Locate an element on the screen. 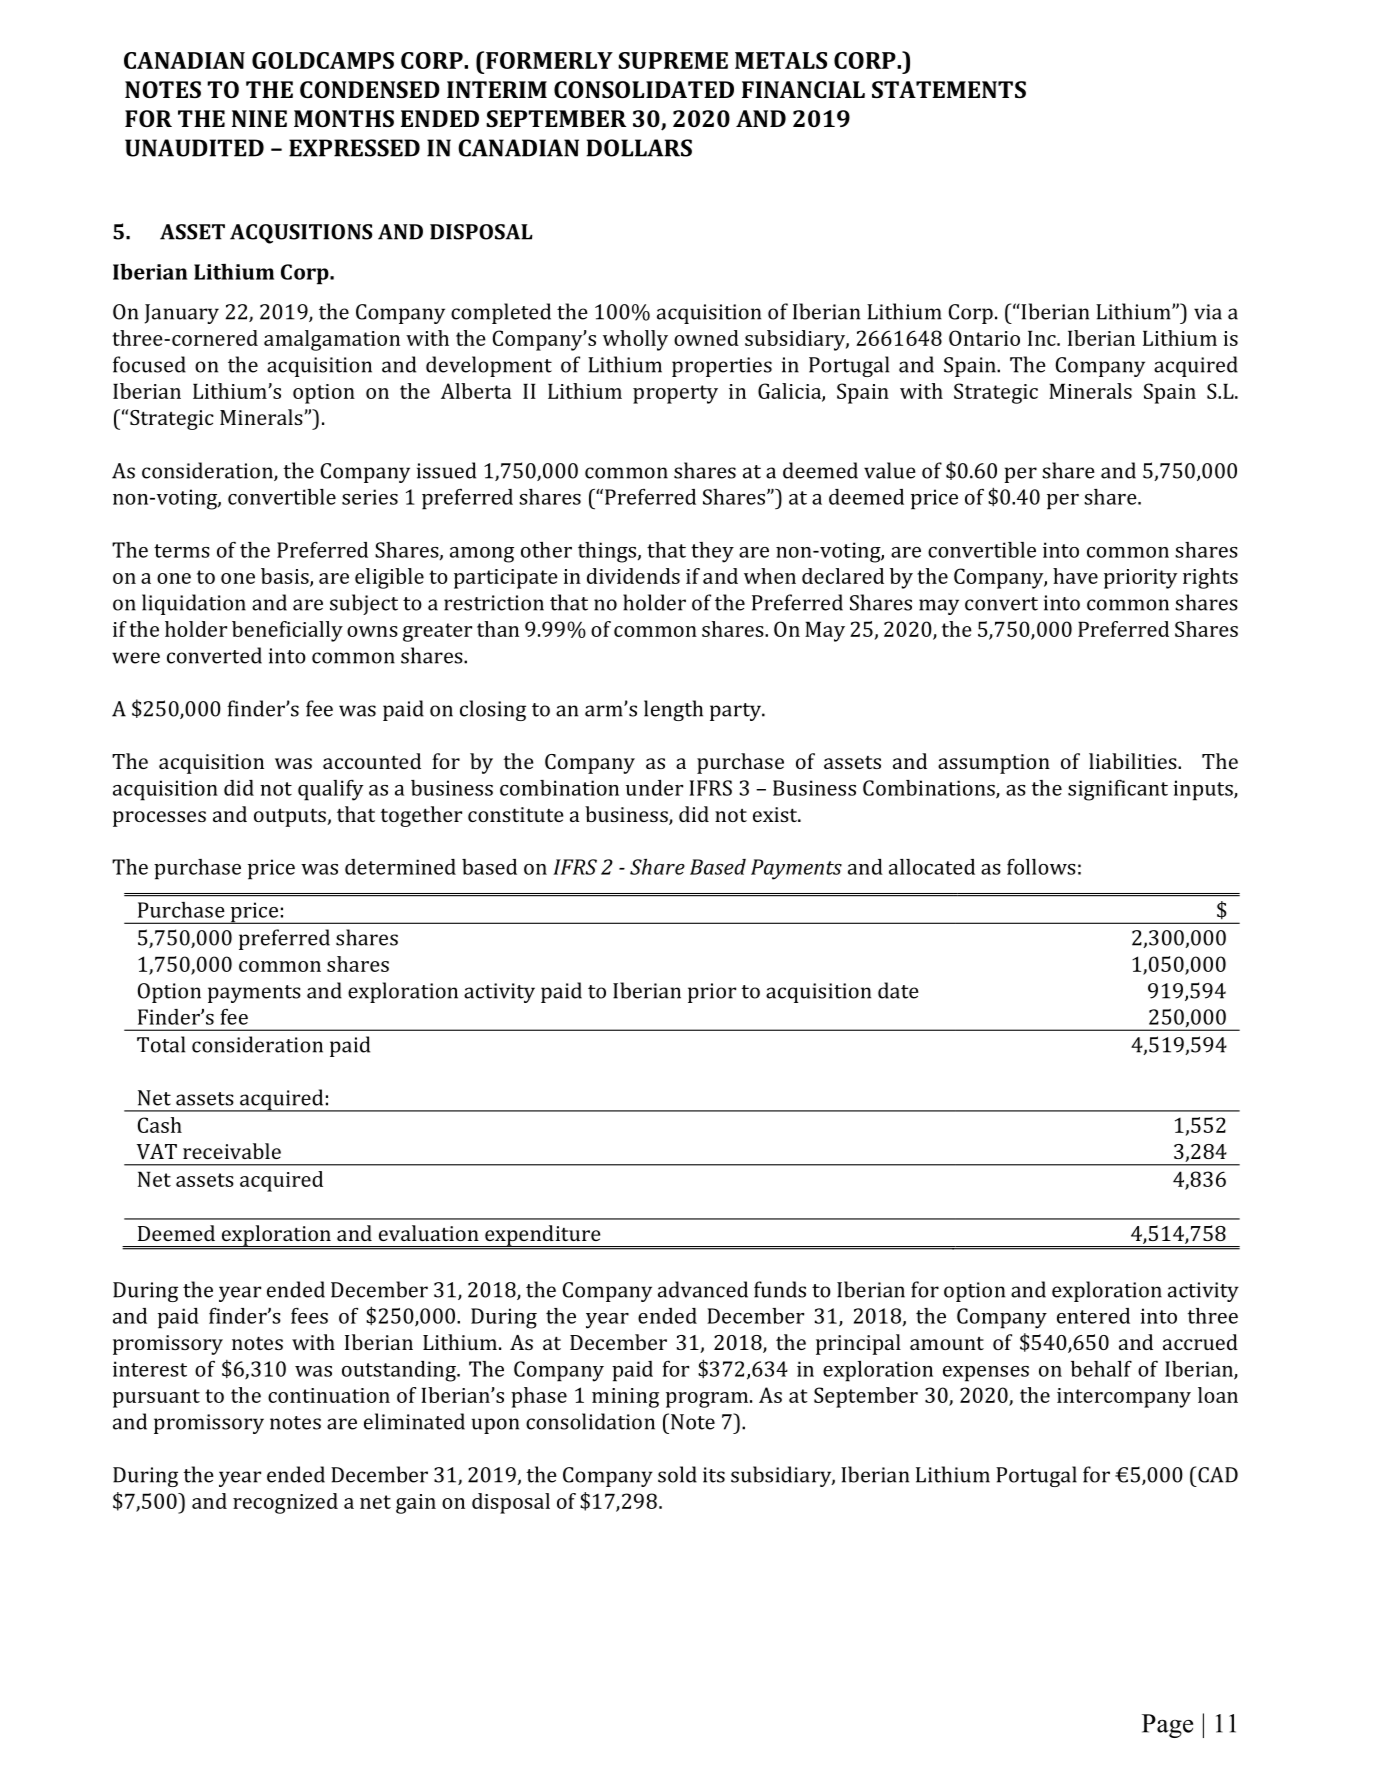 This screenshot has height=1787, width=1381. DOLLARS is located at coordinates (639, 148).
